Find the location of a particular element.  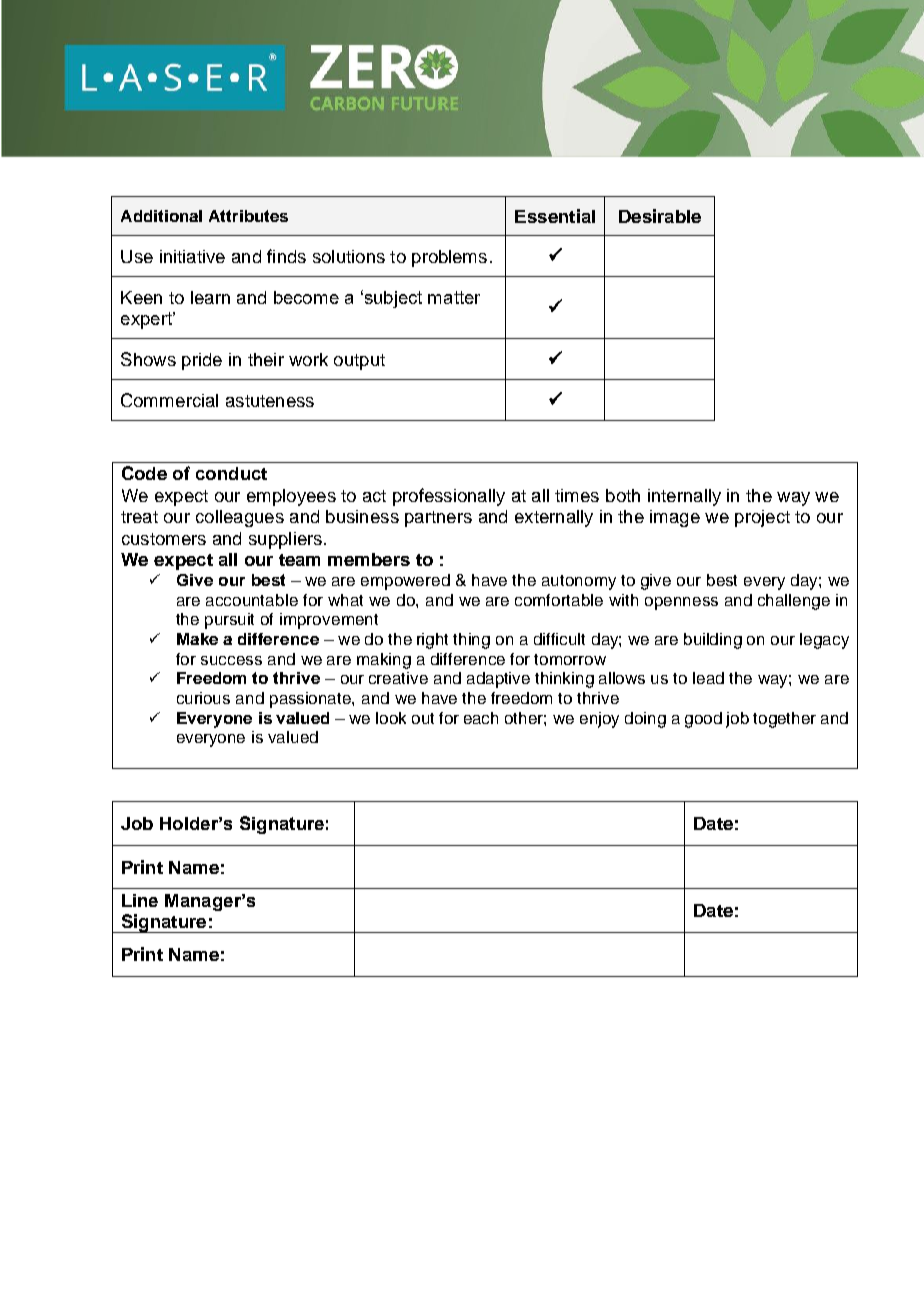

good is located at coordinates (703, 720).
